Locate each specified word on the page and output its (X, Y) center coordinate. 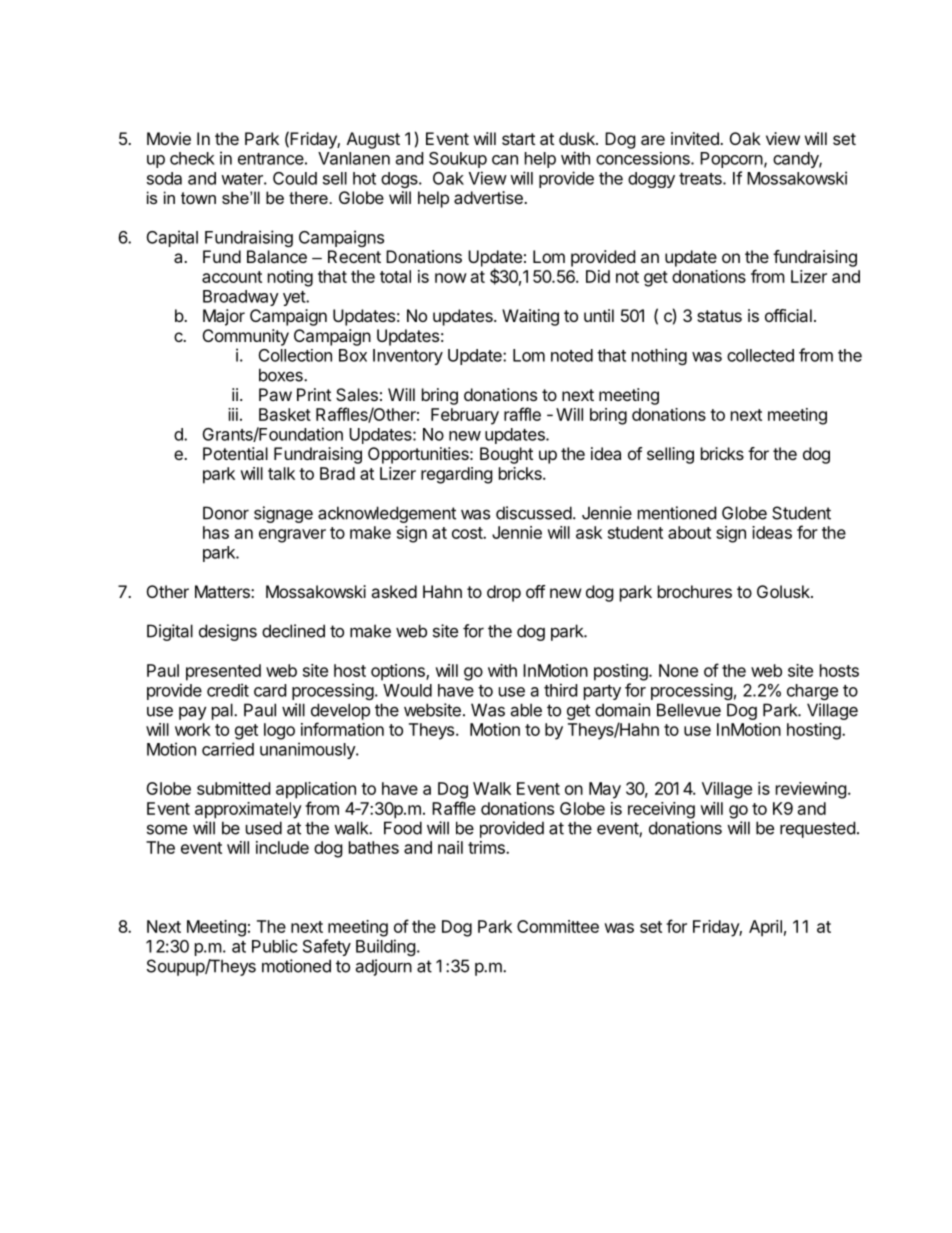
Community (246, 337)
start (518, 139)
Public (275, 946)
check (192, 158)
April (765, 928)
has (216, 532)
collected (760, 355)
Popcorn (731, 160)
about (689, 532)
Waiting (530, 317)
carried (228, 749)
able (526, 710)
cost (468, 533)
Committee (558, 926)
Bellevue (689, 710)
